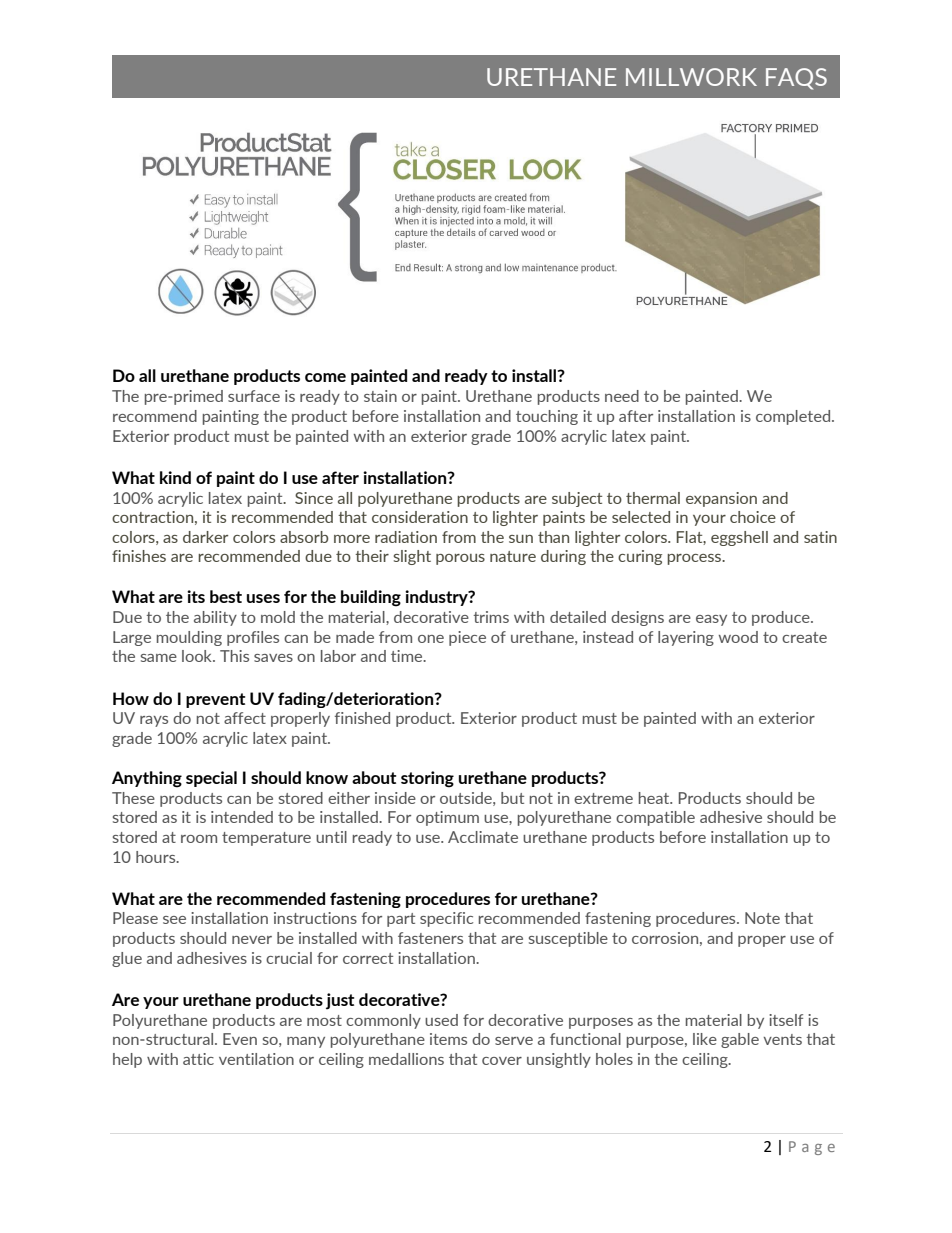  What do you see at coordinates (740, 1040) in the image?
I see `gable` at bounding box center [740, 1040].
